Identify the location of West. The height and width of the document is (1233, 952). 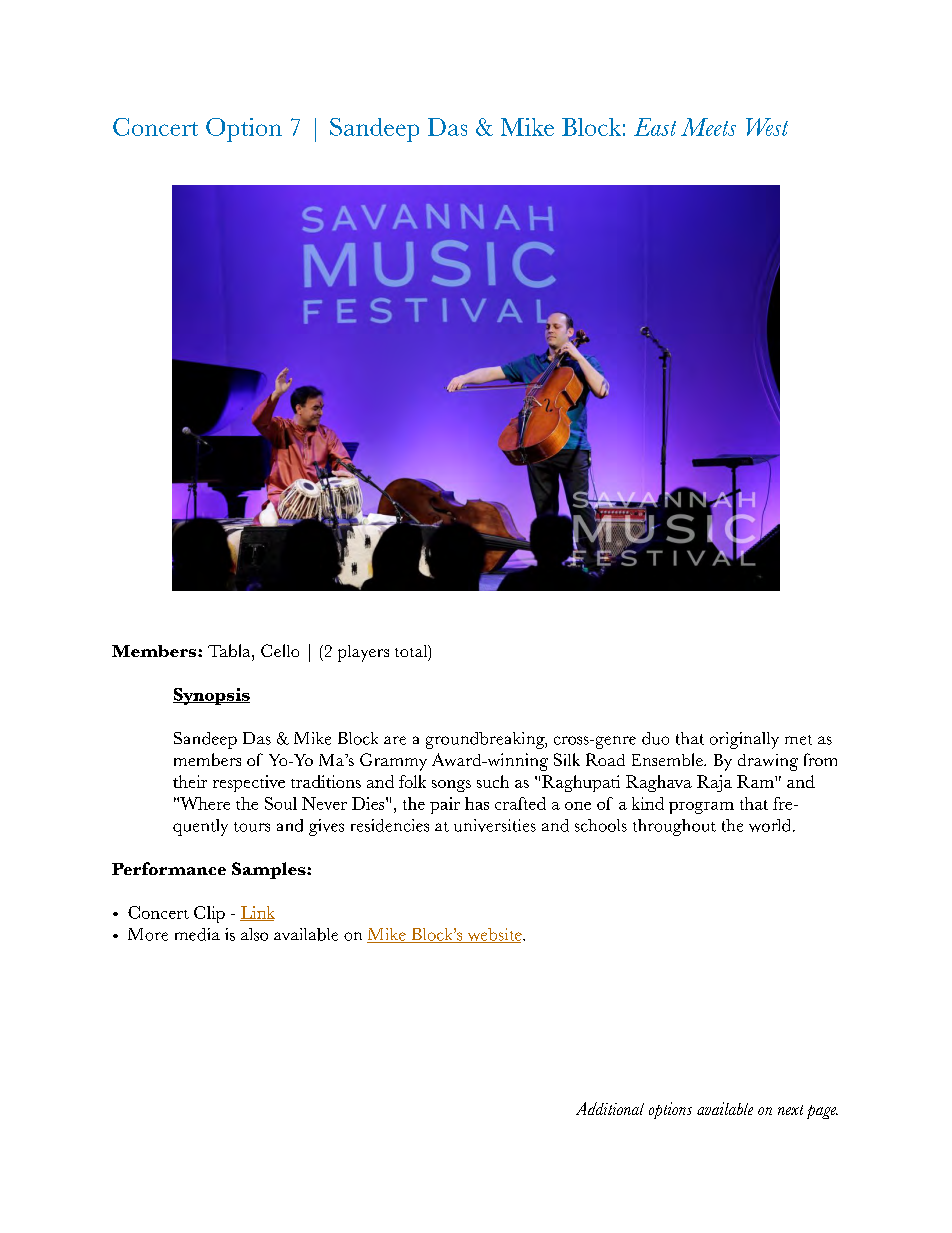
(767, 127).
